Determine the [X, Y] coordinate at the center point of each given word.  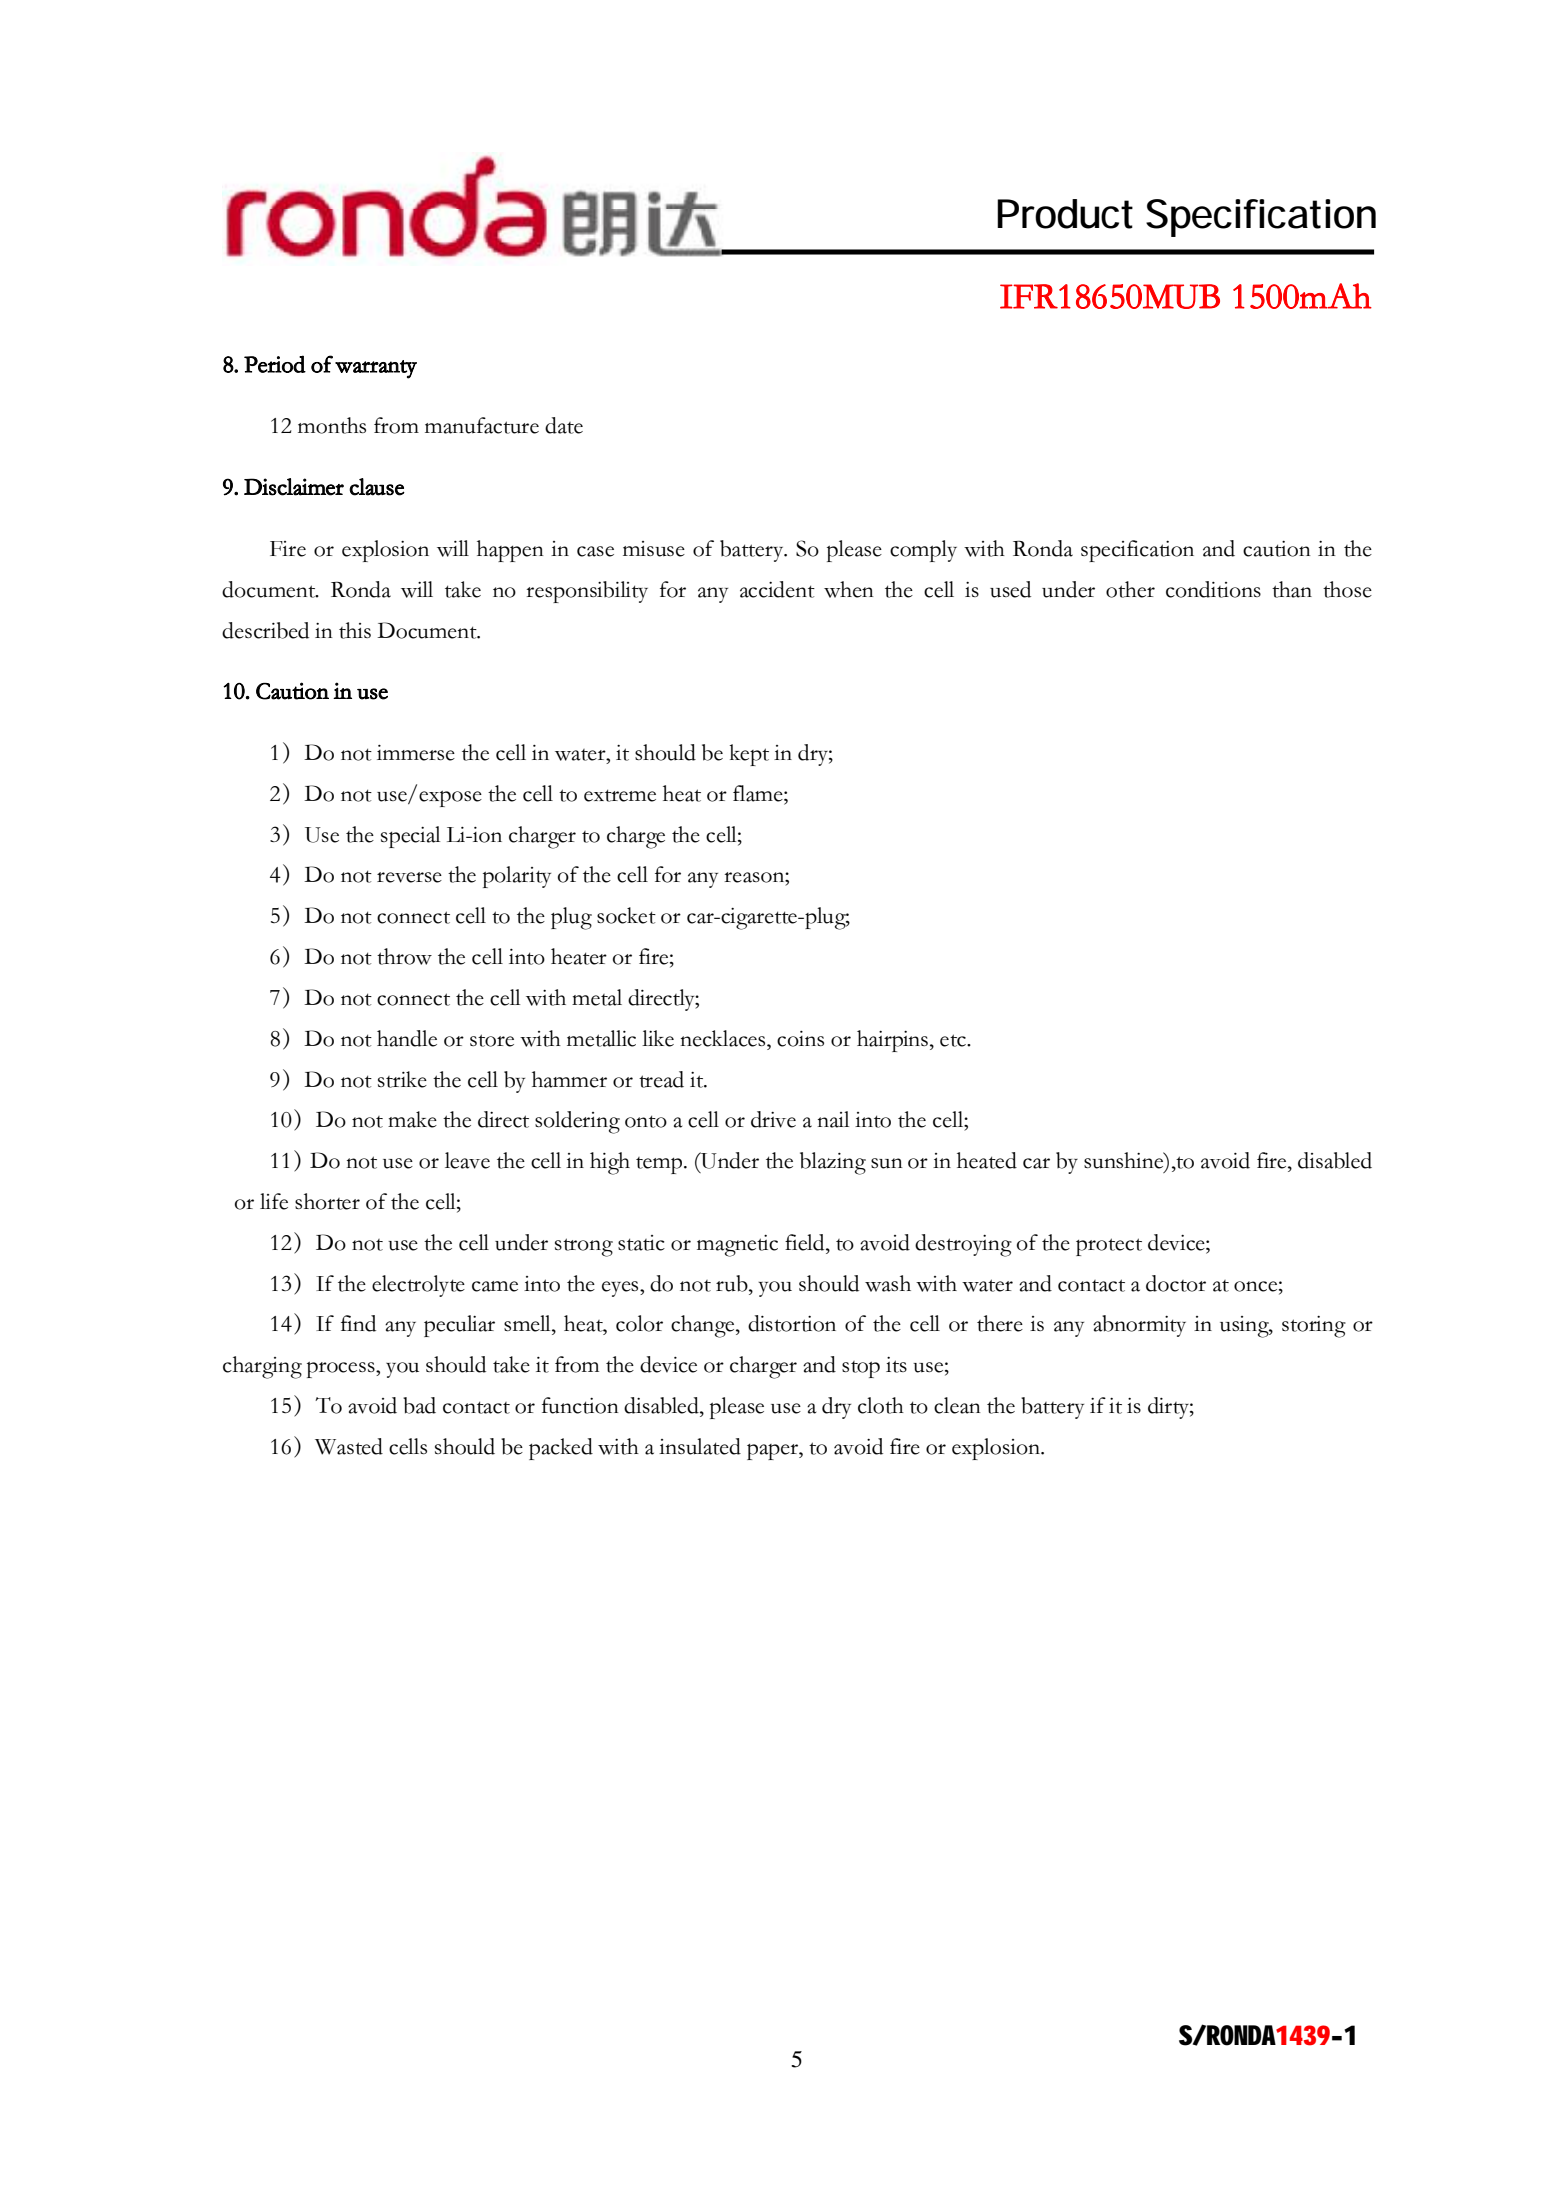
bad [419, 1405]
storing [1314, 1327]
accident [777, 589]
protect [1109, 1247]
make [412, 1119]
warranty [376, 369]
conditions [1213, 589]
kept [749, 755]
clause [377, 487]
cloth [881, 1405]
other [1130, 589]
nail [833, 1119]
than [1292, 589]
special [410, 837]
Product [1065, 214]
